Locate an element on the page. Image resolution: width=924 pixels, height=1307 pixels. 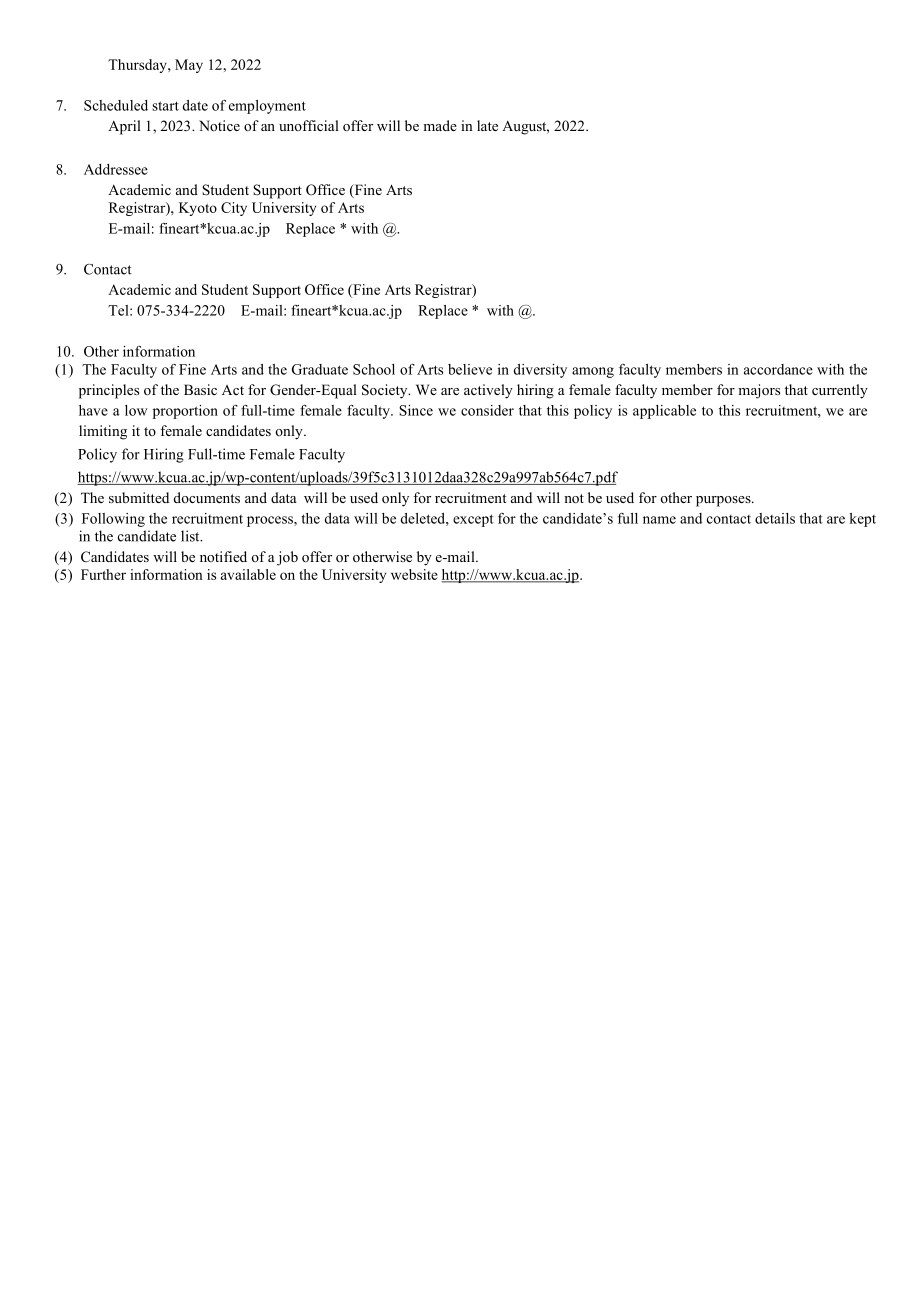
City is located at coordinates (234, 209).
